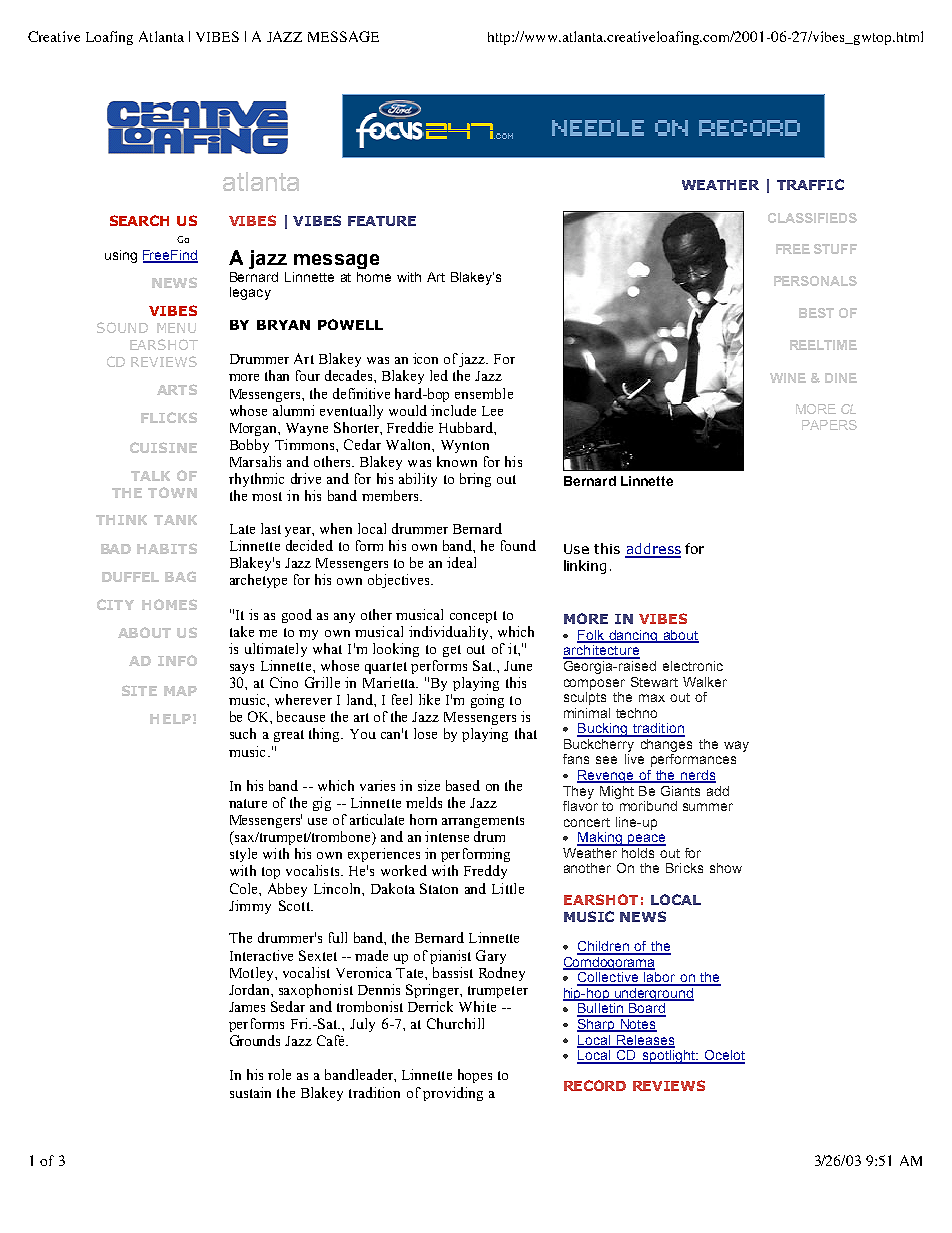 The image size is (952, 1233). I want to click on FEATURE, so click(382, 221).
